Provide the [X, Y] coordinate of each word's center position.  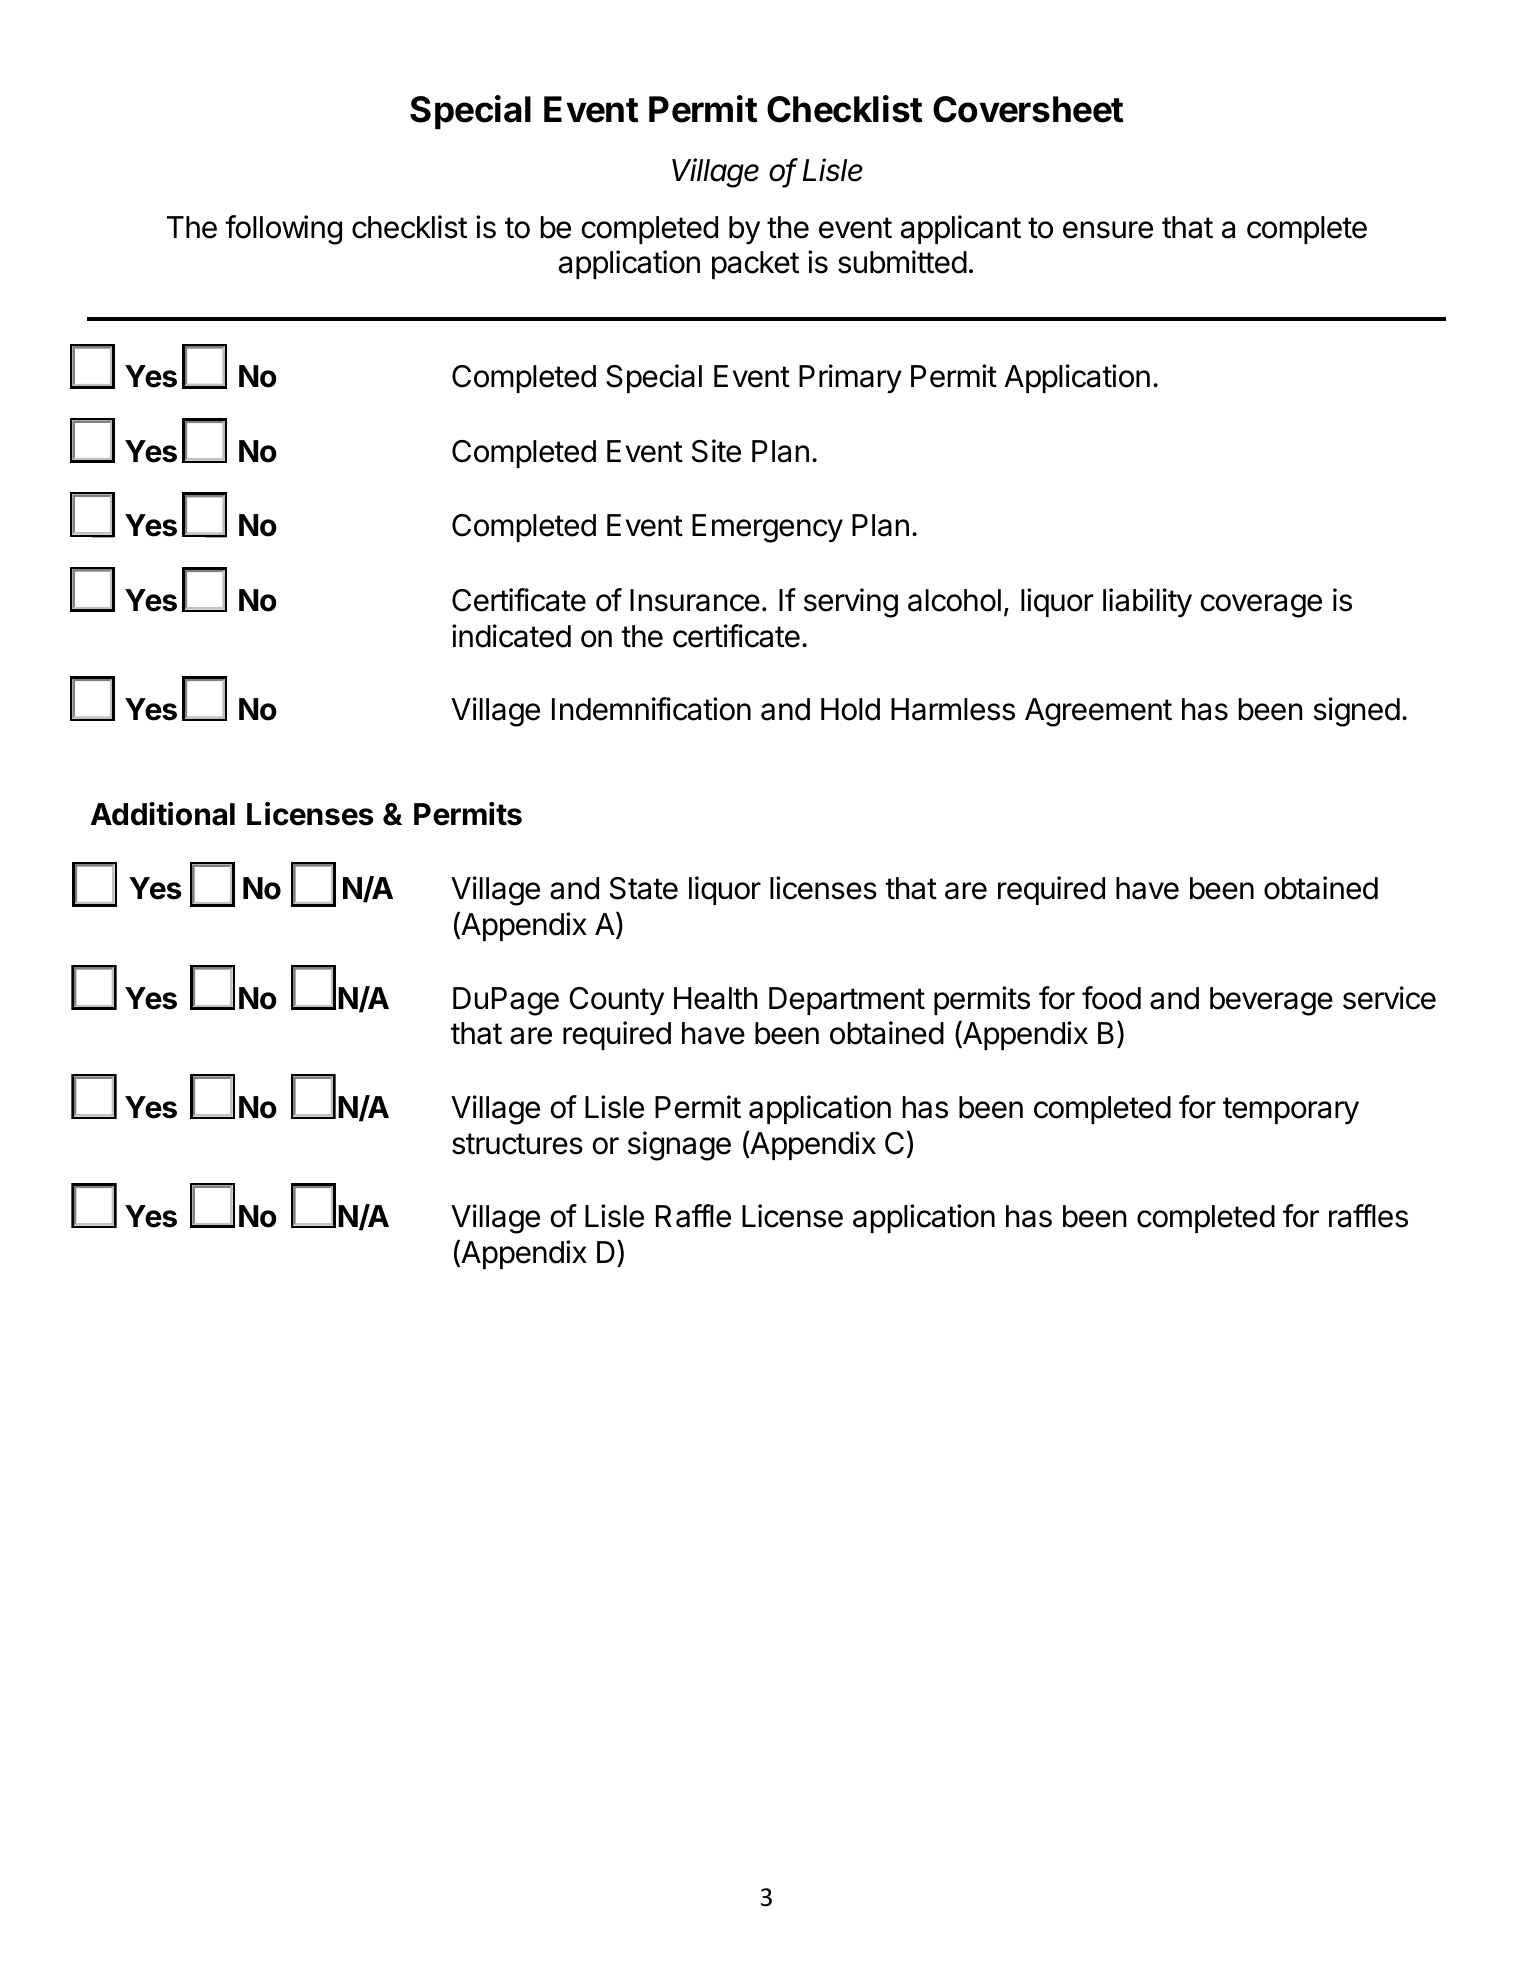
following [283, 230]
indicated [511, 636]
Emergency [767, 528]
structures [517, 1144]
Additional [163, 814]
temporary [1291, 1111]
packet [755, 265]
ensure [1108, 230]
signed [1356, 712]
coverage [1261, 606]
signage [679, 1146]
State [644, 888]
